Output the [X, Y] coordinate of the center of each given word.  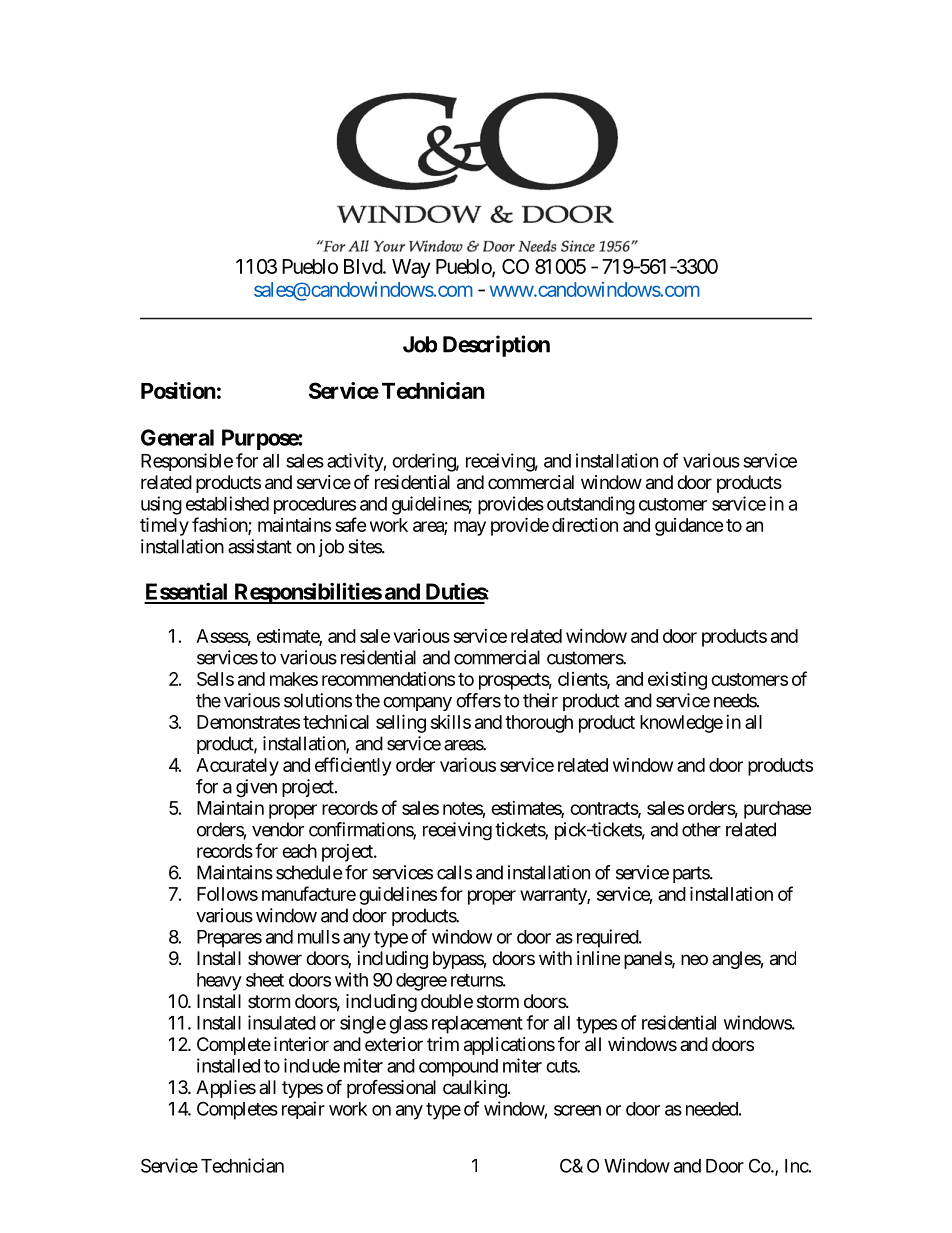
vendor [278, 829]
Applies [226, 1089]
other [701, 829]
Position [178, 390]
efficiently [353, 766]
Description [496, 346]
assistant [260, 546]
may [470, 528]
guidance [689, 527]
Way [411, 268]
